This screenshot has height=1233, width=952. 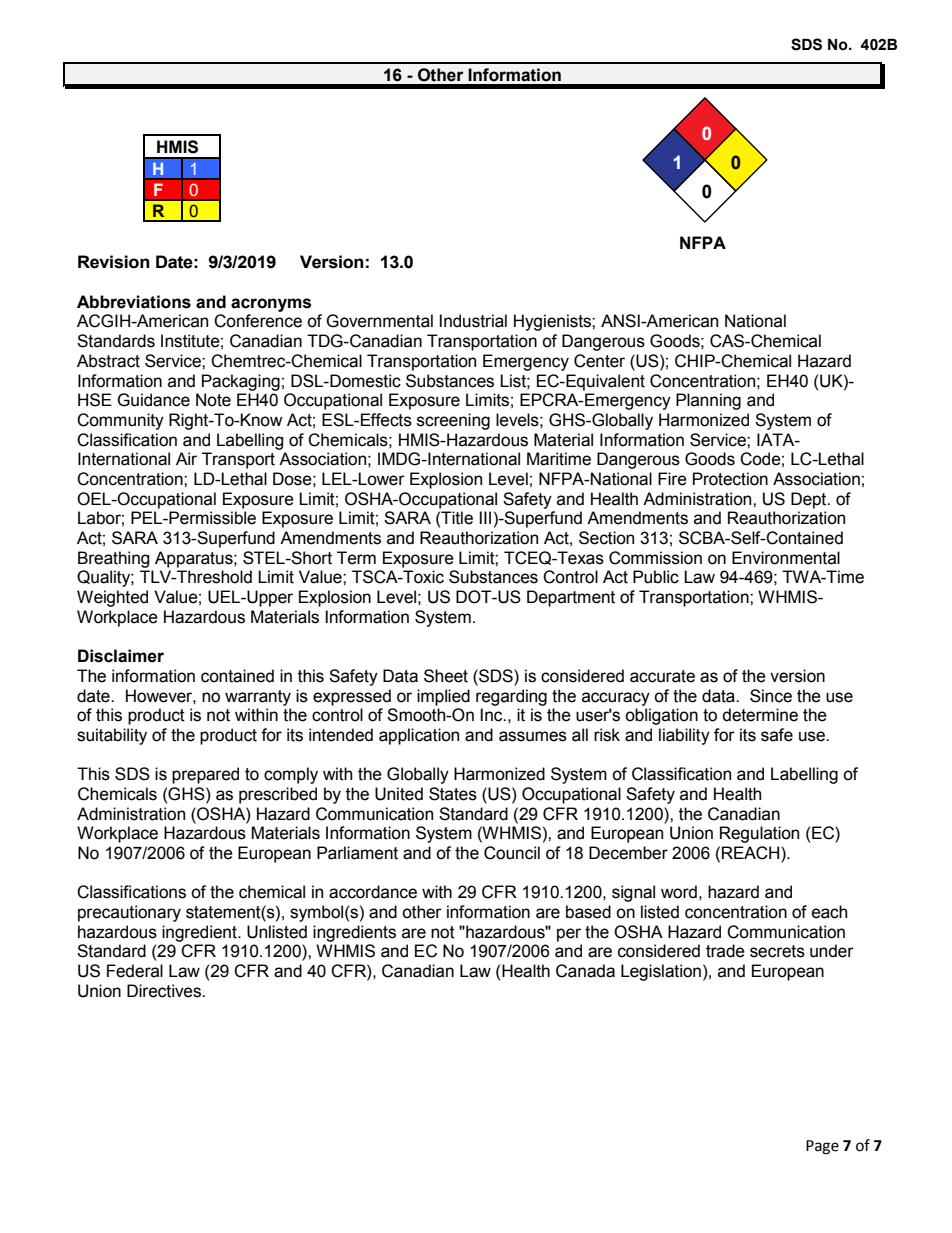 I want to click on Since, so click(x=771, y=696).
